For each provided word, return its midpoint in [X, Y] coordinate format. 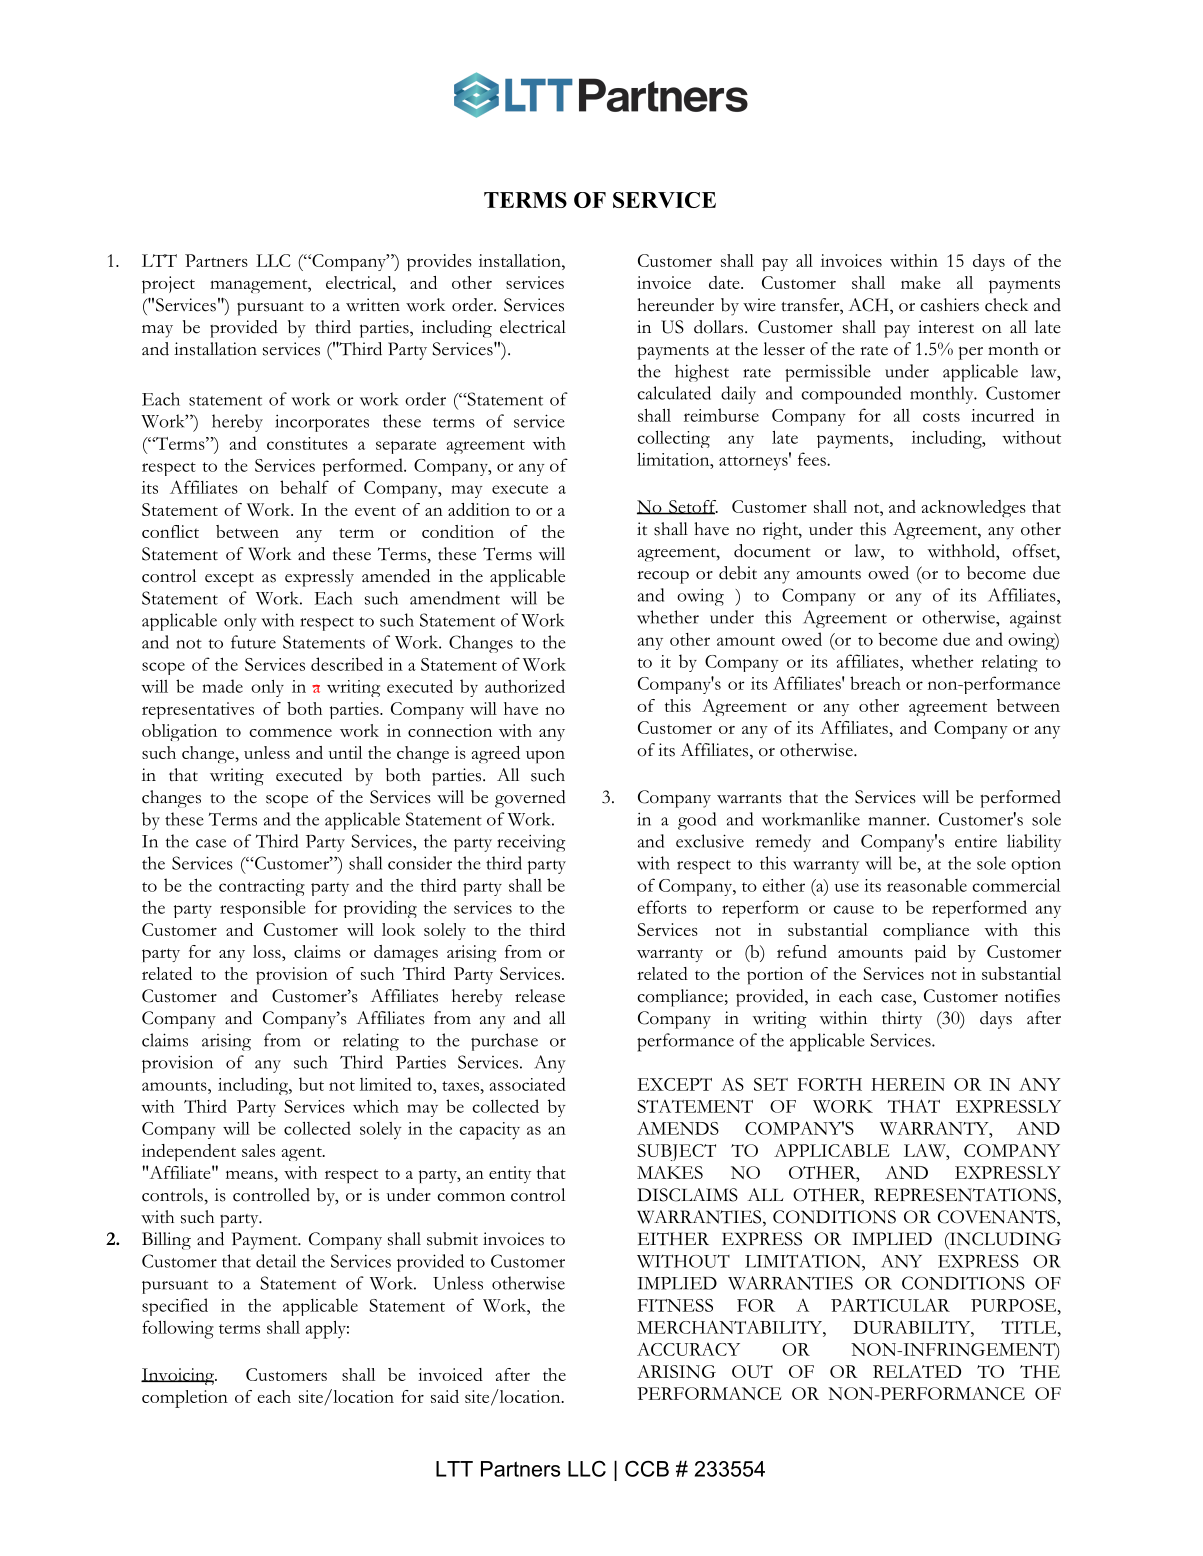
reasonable [927, 885]
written [373, 305]
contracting [262, 887]
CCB [647, 1468]
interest [946, 327]
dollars [720, 327]
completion [185, 1399]
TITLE [1030, 1327]
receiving [531, 843]
